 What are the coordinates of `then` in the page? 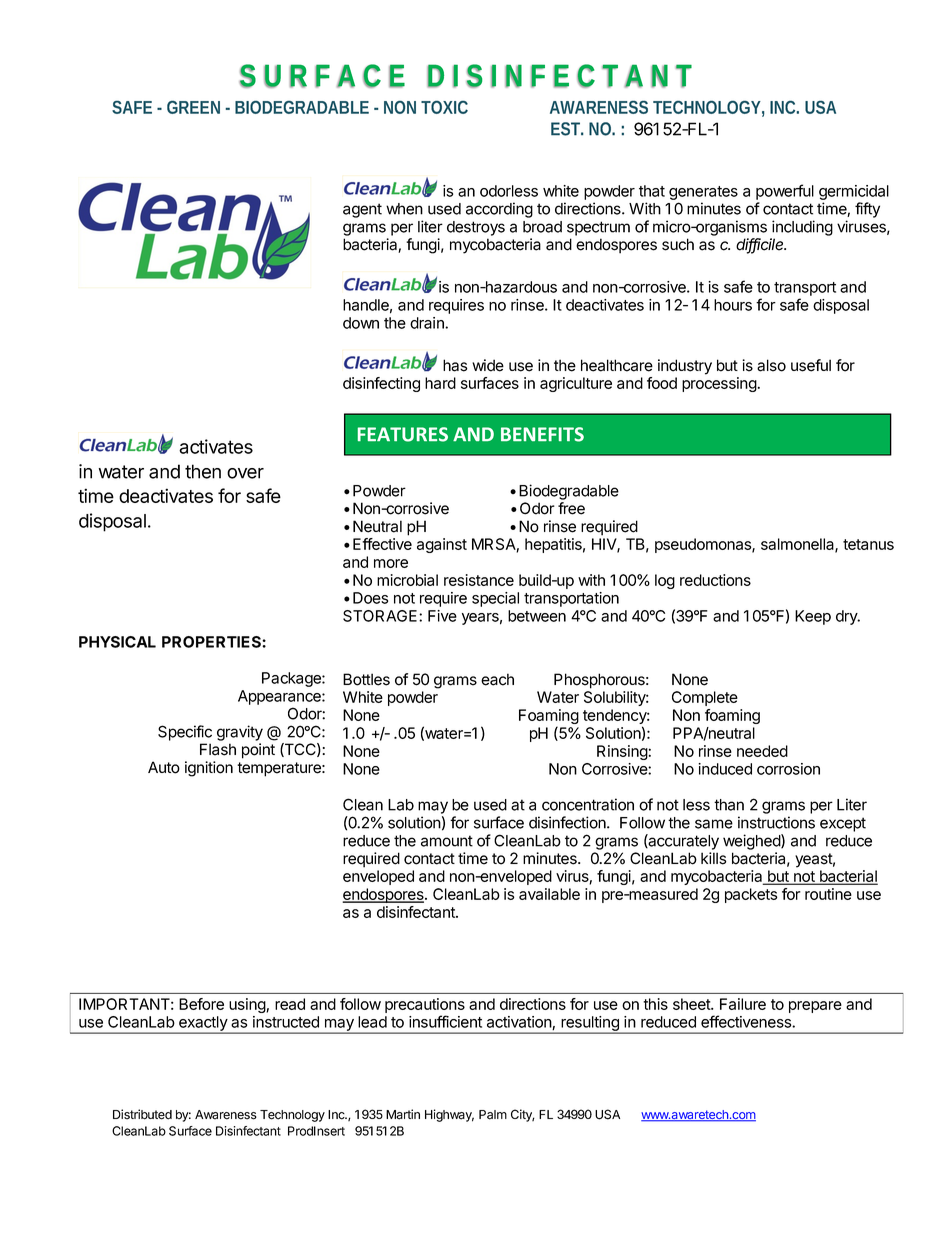 It's located at (203, 471).
